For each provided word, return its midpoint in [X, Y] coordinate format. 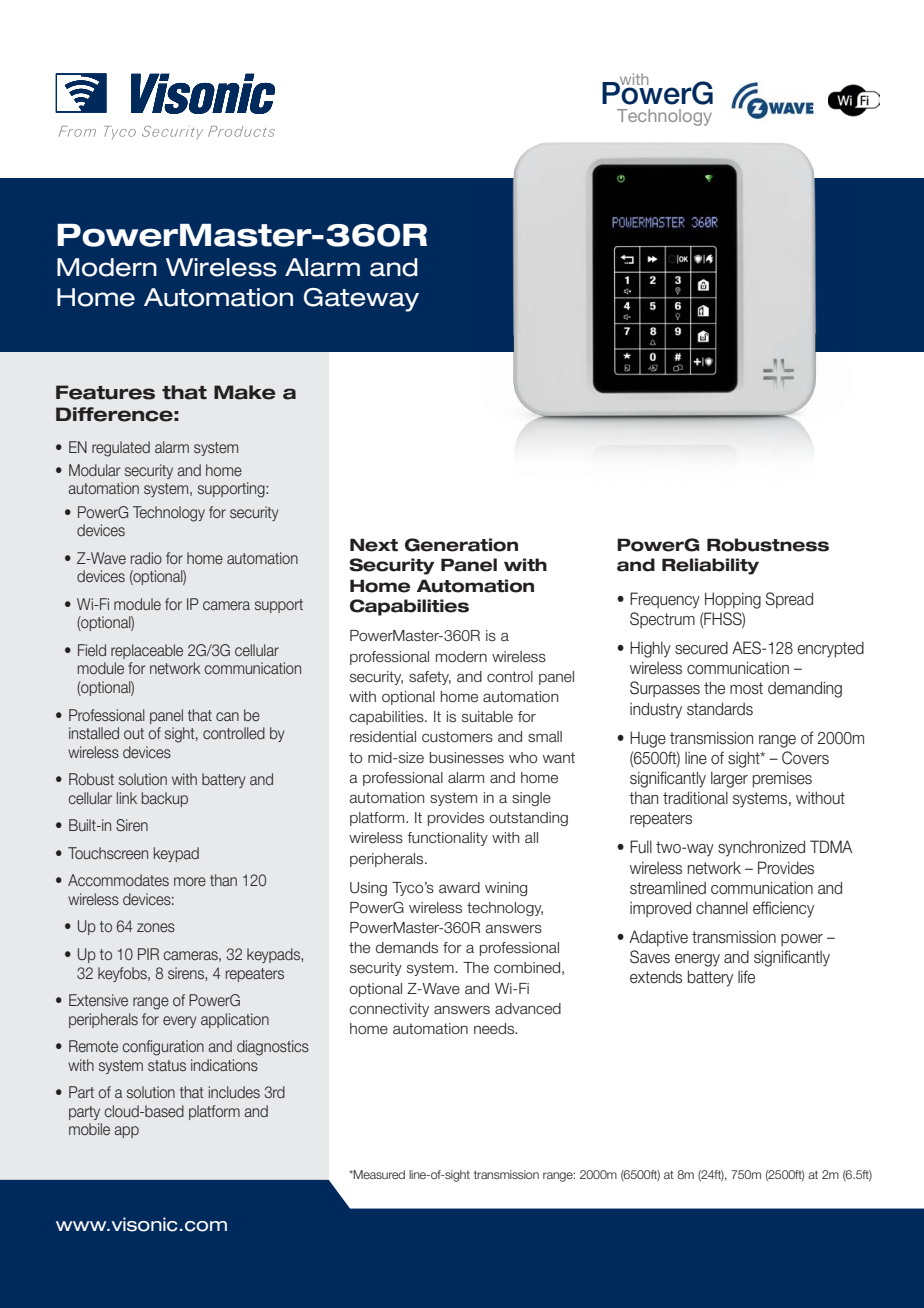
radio [146, 558]
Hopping [733, 600]
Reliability [710, 566]
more [190, 881]
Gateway [361, 300]
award [459, 888]
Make [245, 392]
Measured [378, 1174]
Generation [461, 545]
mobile [89, 1129]
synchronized [761, 848]
